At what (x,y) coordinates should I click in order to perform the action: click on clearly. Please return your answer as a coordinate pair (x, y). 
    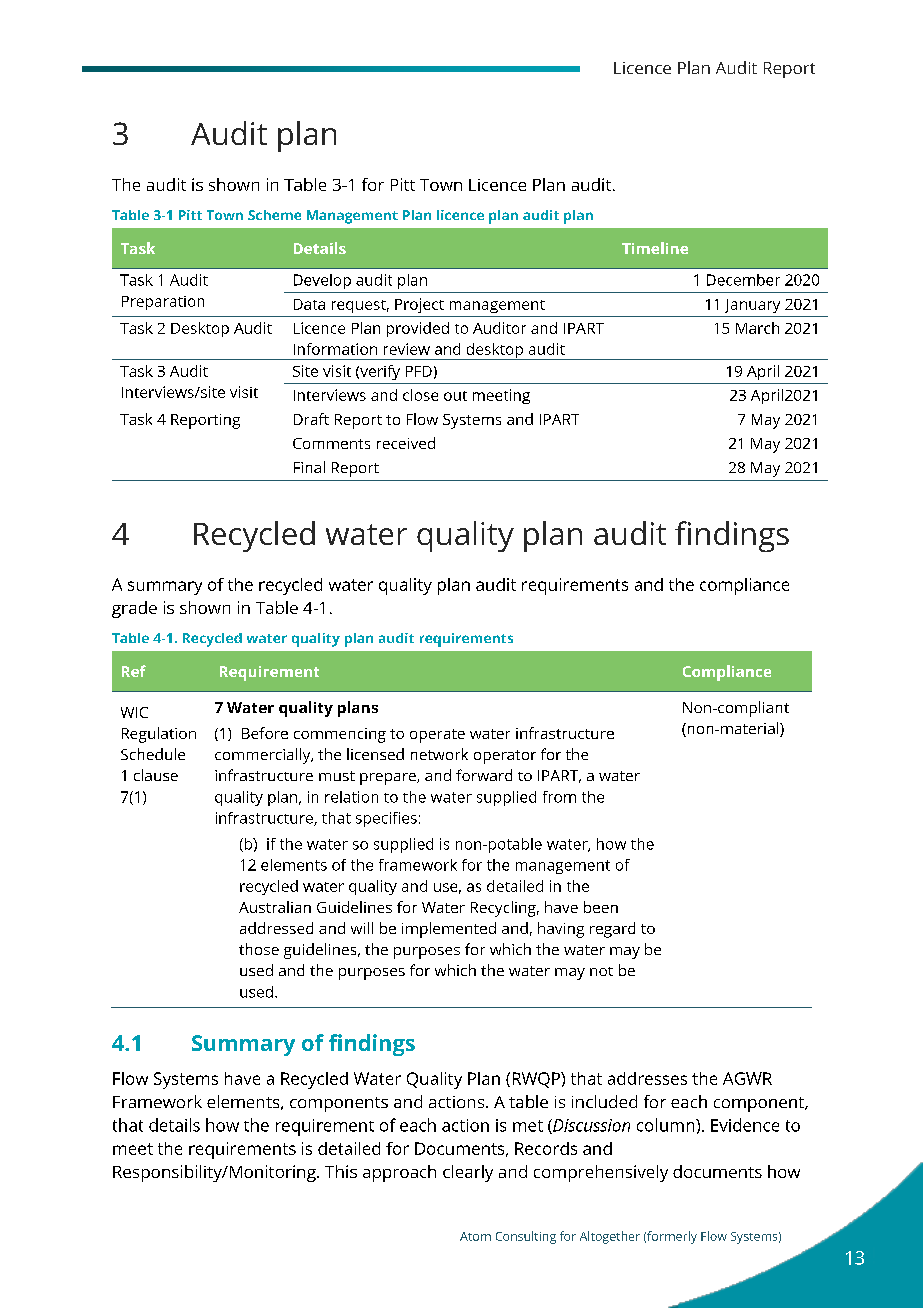
    Looking at the image, I should click on (468, 1173).
